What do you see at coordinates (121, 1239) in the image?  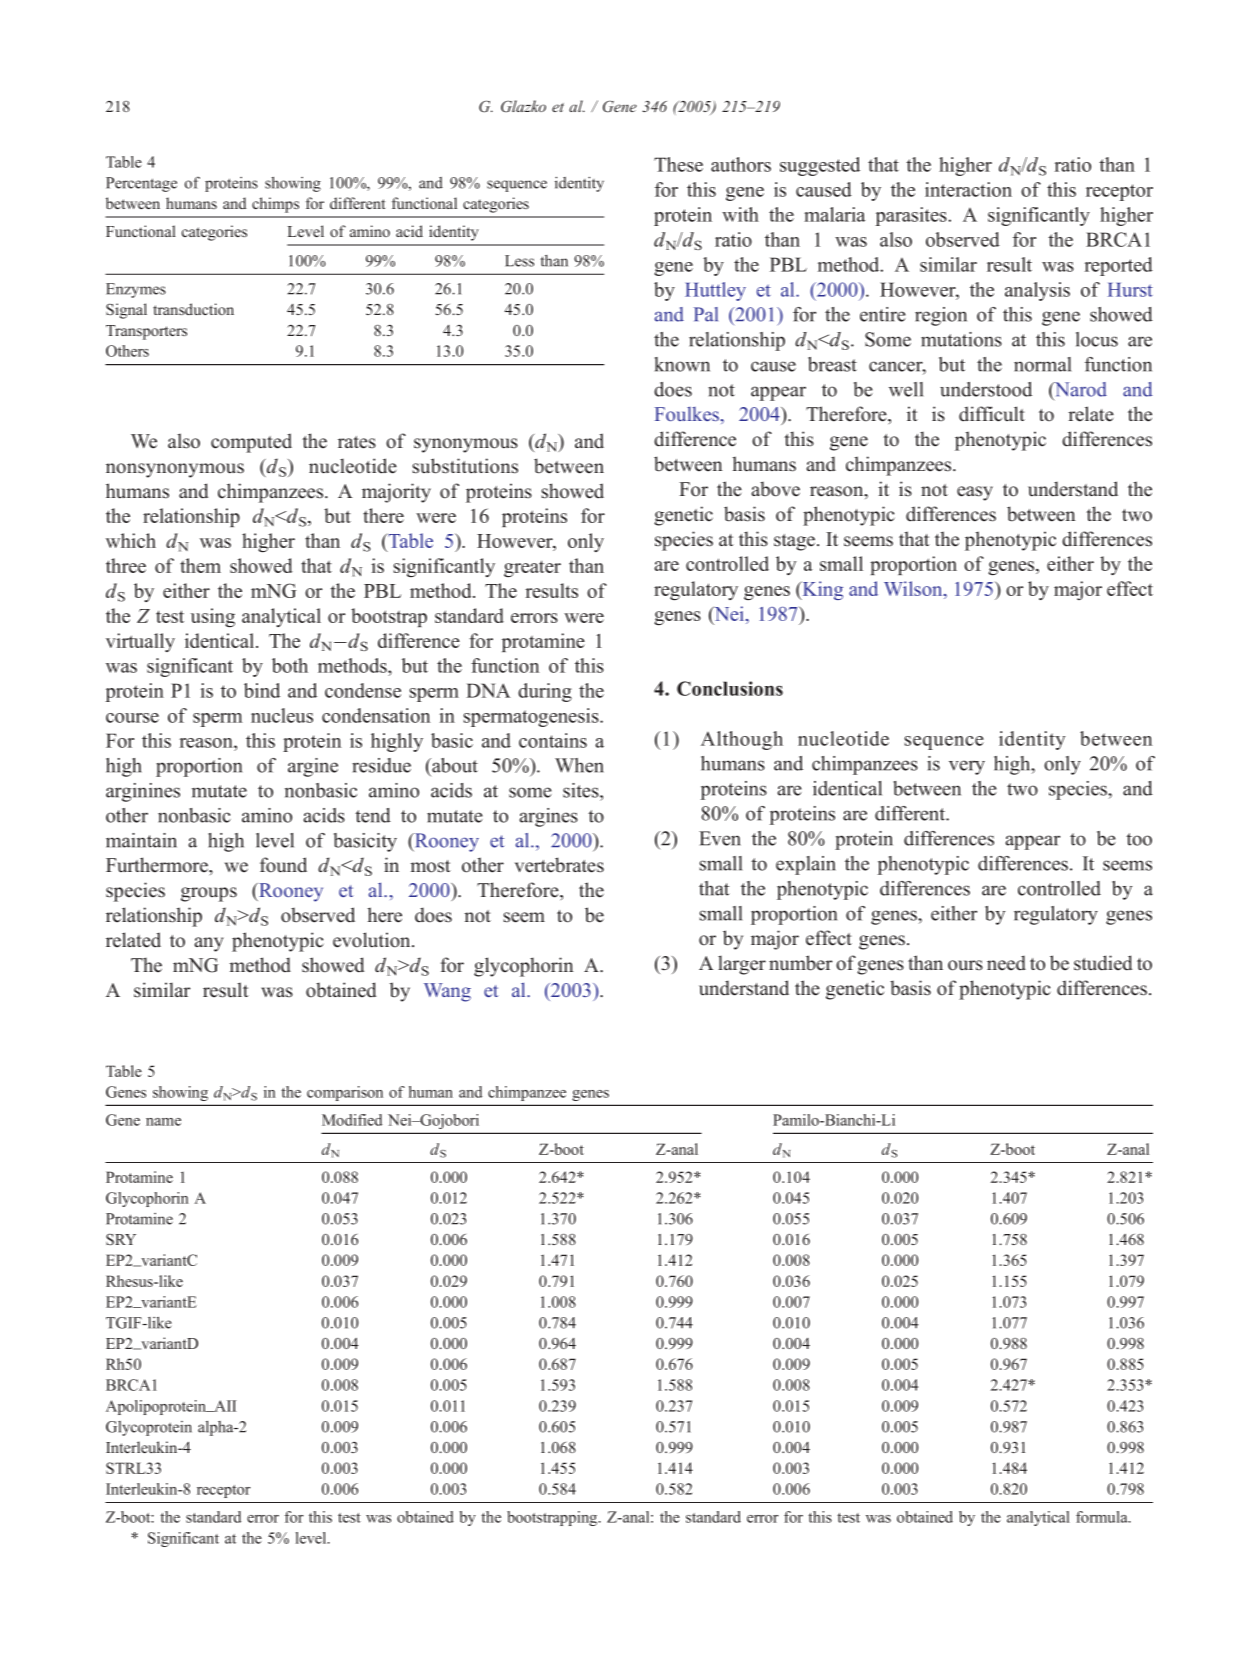 I see `SRY` at bounding box center [121, 1239].
